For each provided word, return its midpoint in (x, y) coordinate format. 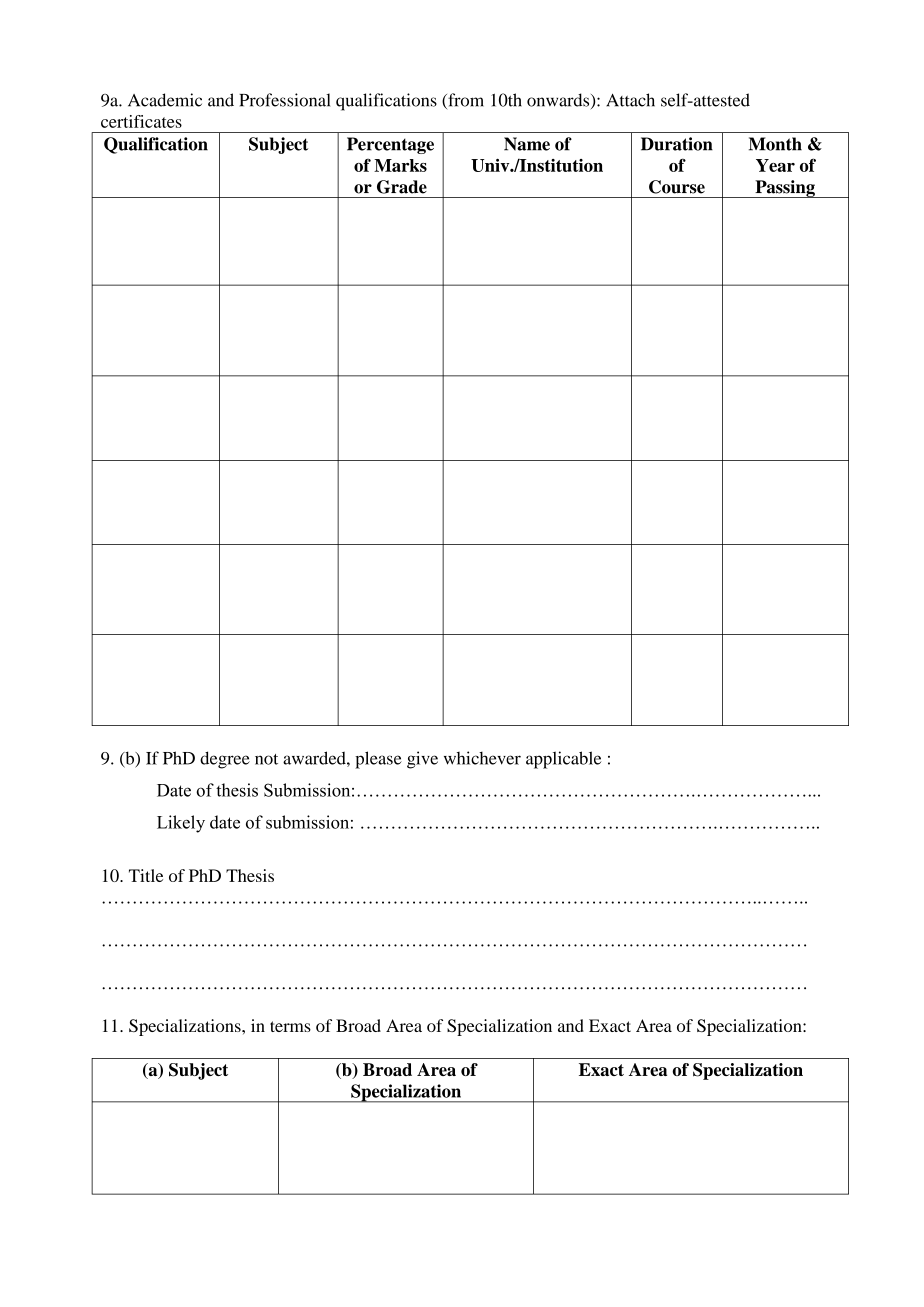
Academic (165, 100)
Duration (677, 144)
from (465, 101)
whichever (482, 758)
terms (290, 1026)
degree (225, 760)
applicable (563, 760)
